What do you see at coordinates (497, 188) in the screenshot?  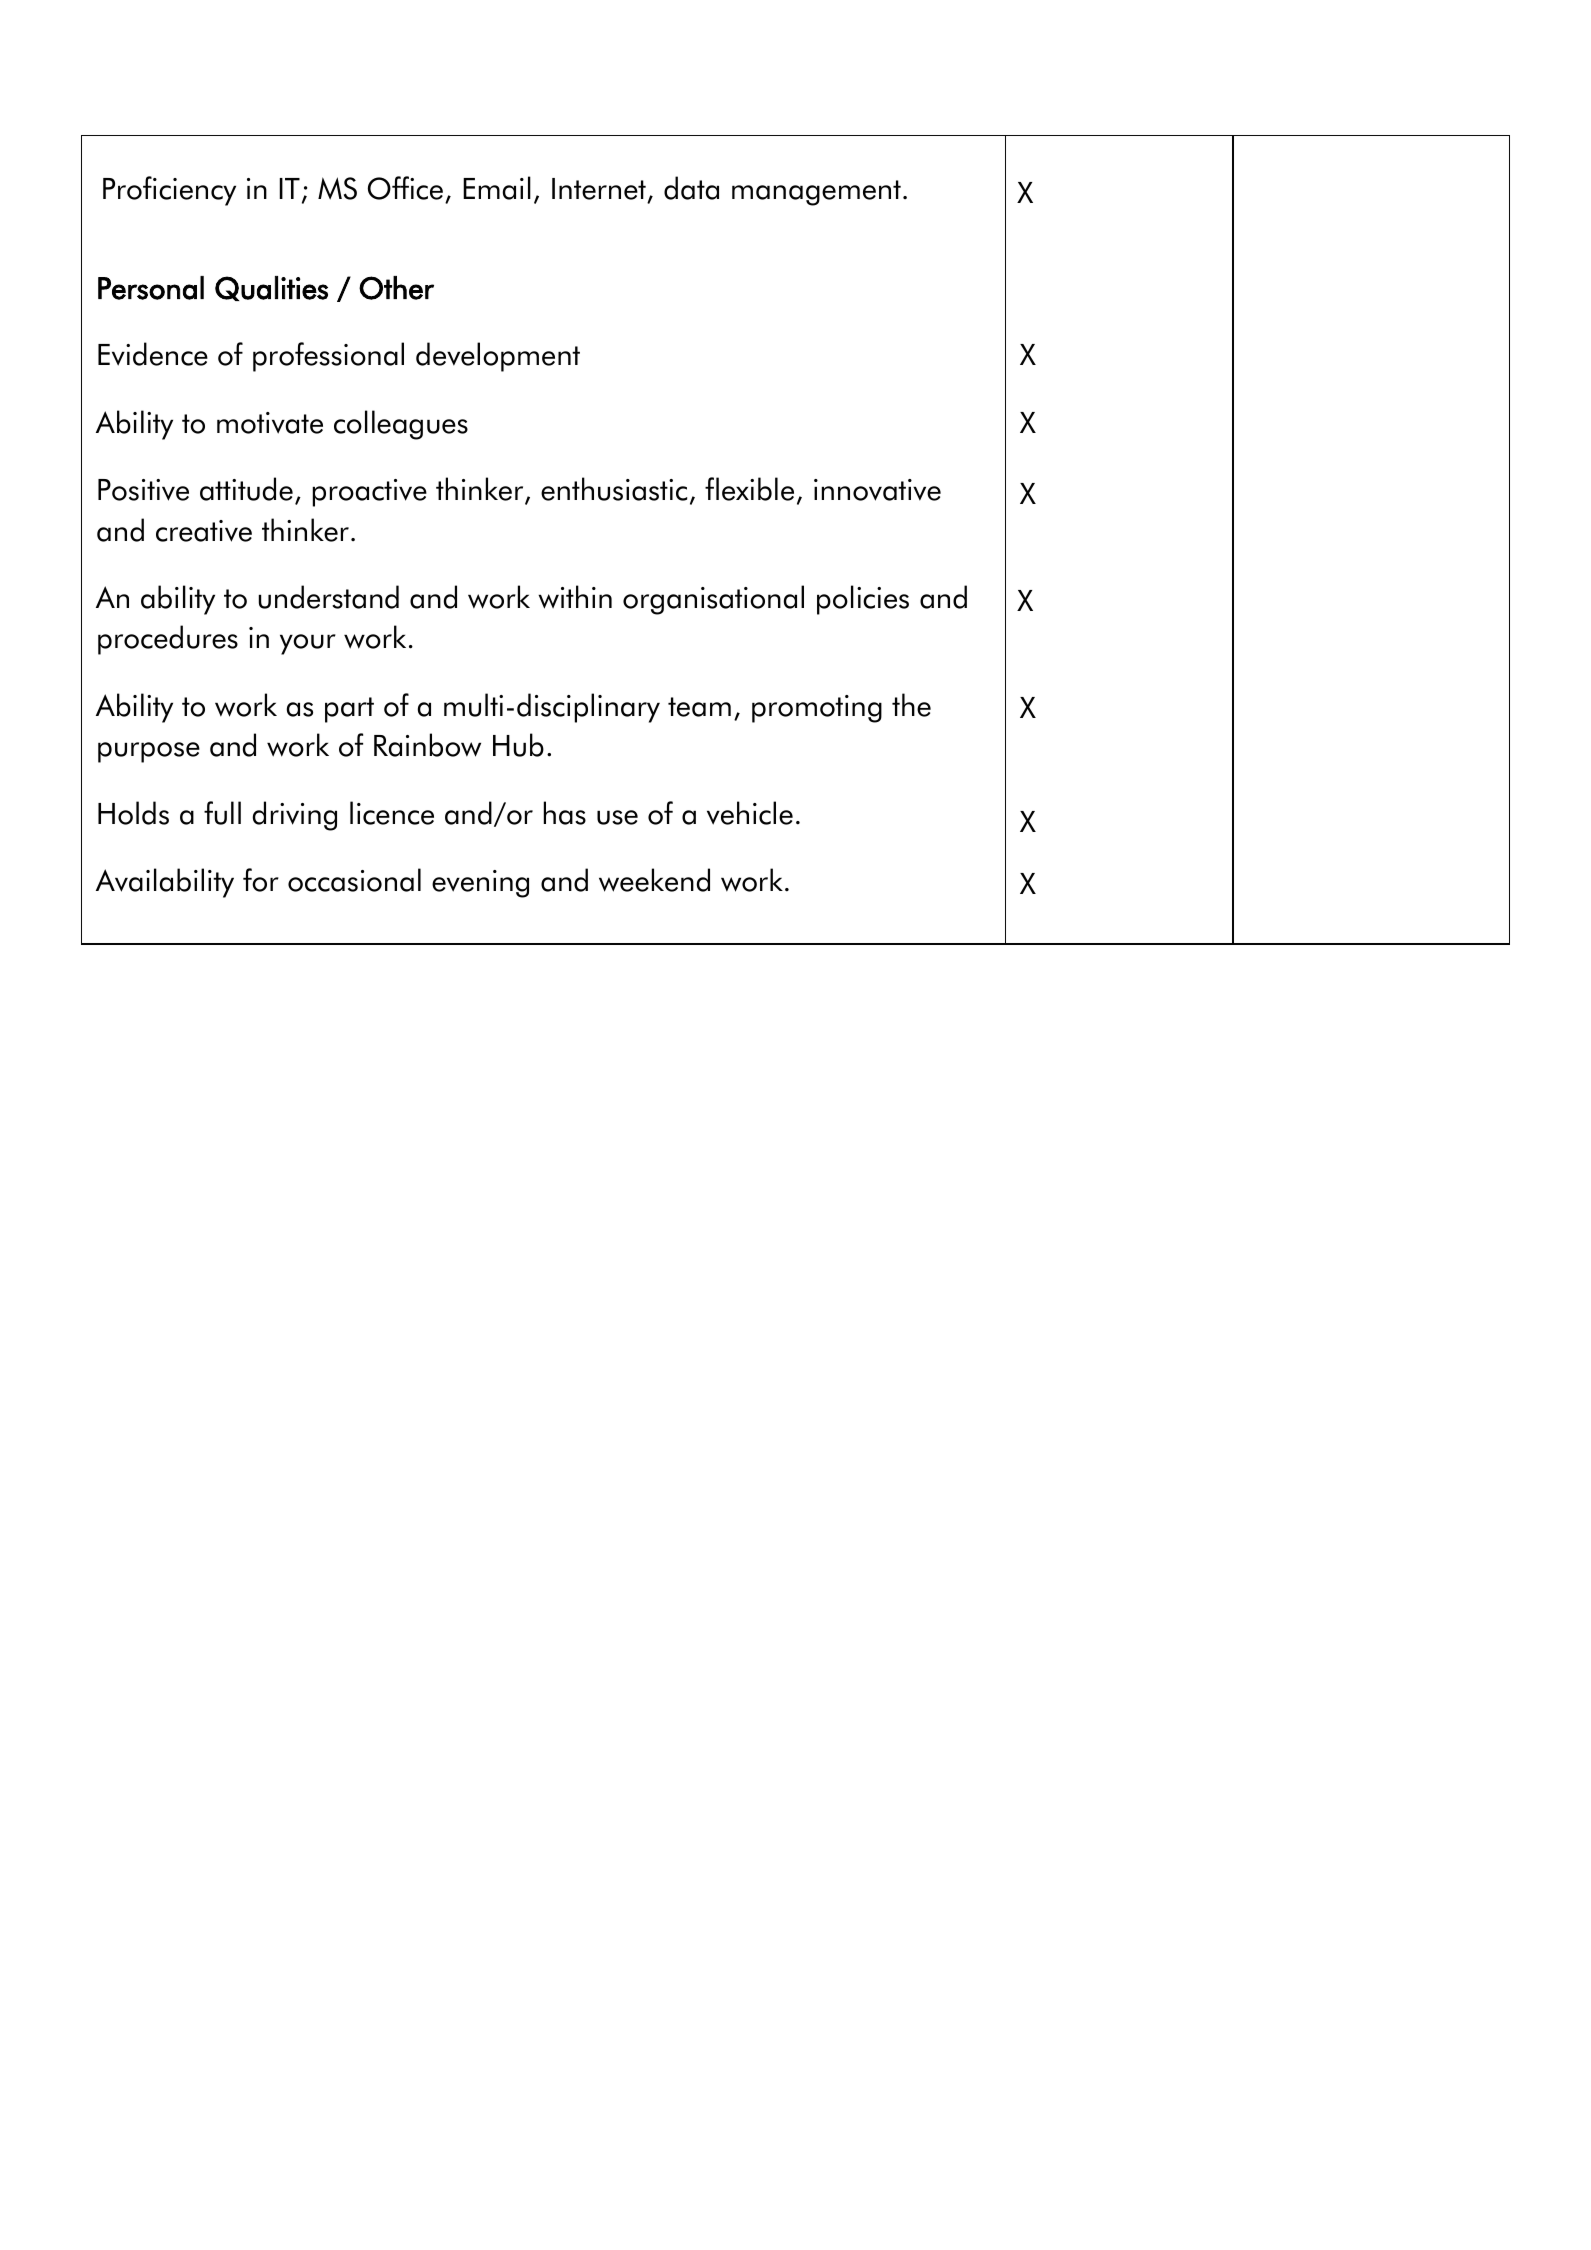 I see `Email` at bounding box center [497, 188].
